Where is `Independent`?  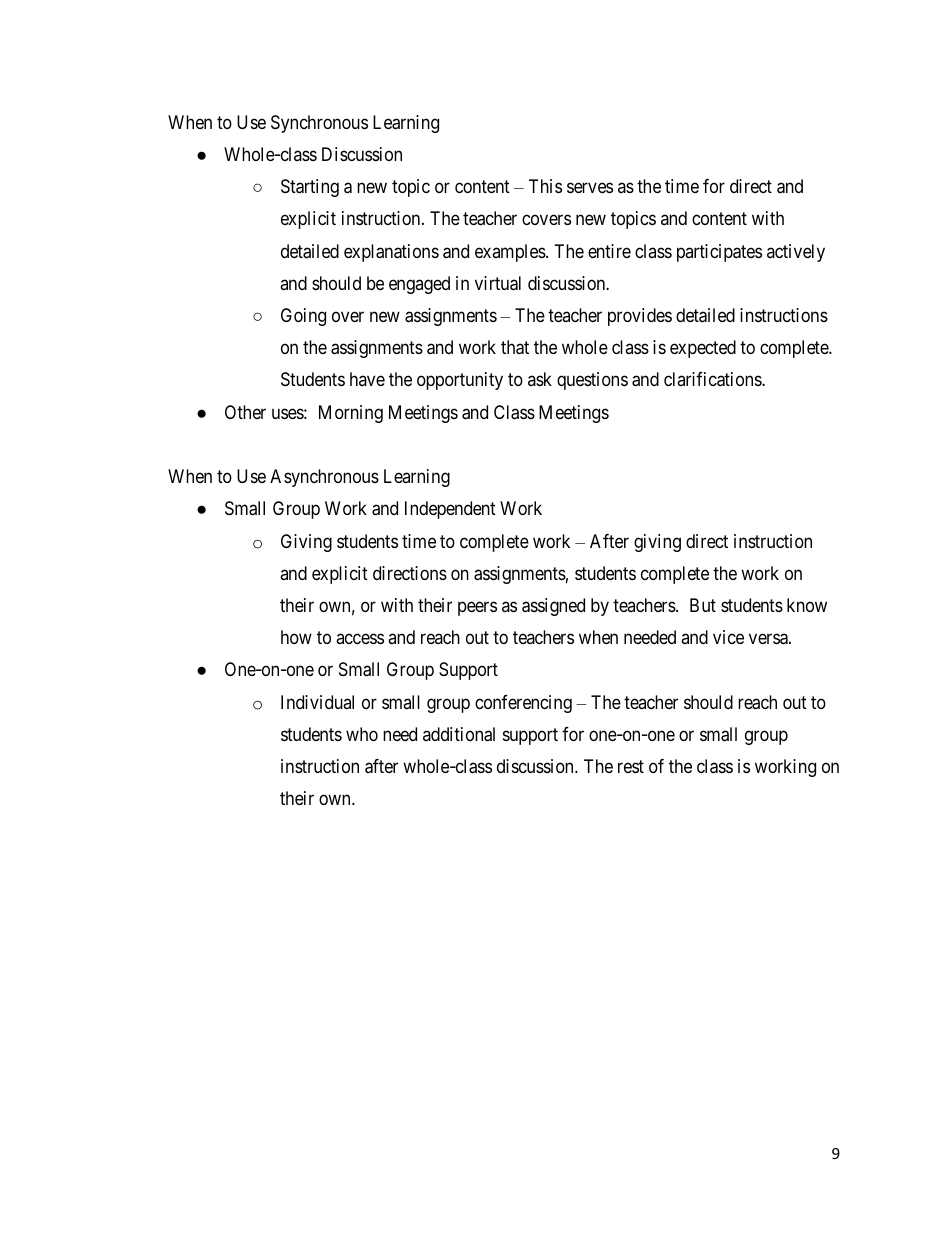
Independent is located at coordinates (450, 510).
